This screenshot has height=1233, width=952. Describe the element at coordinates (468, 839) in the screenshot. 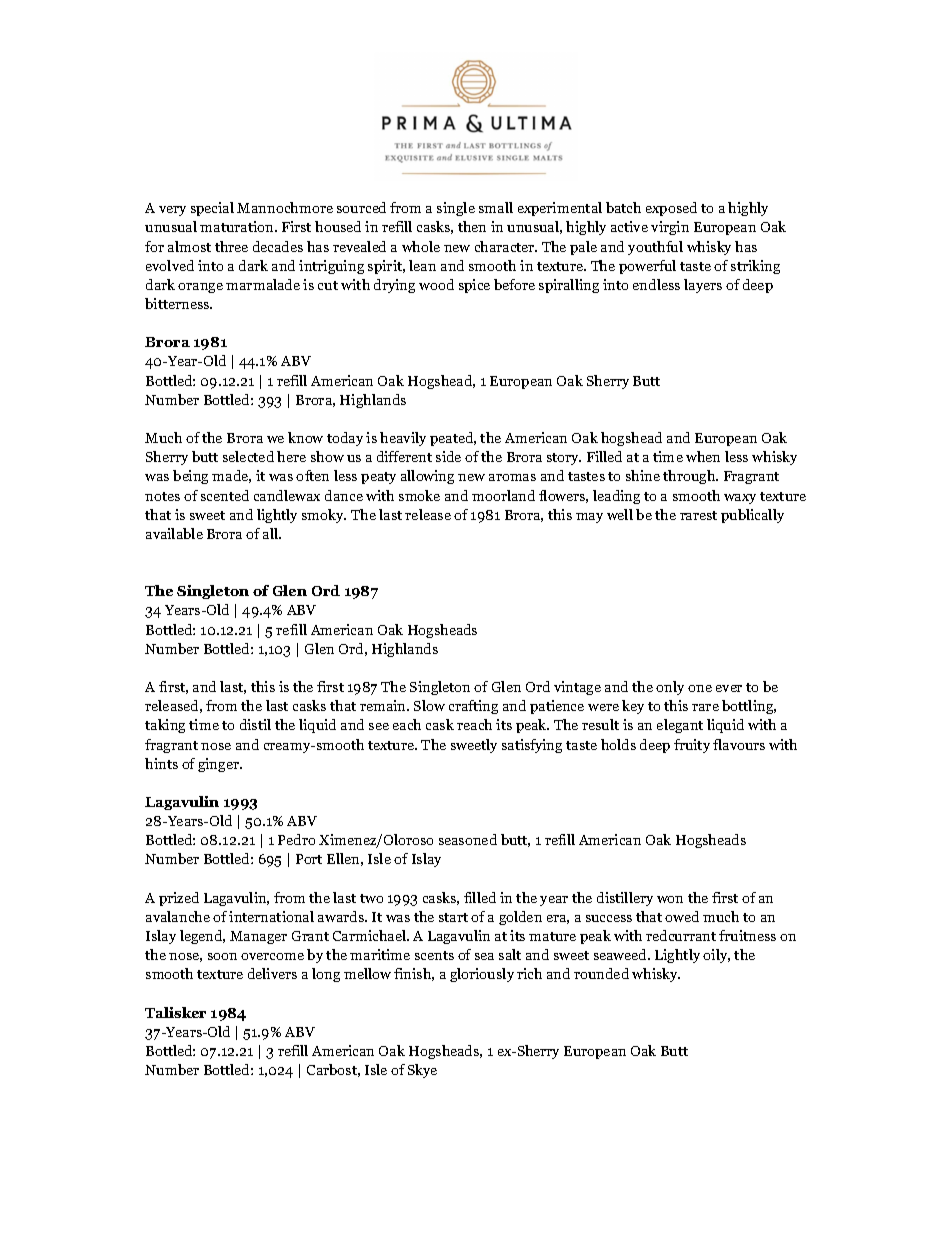

I see `seasoned` at that location.
